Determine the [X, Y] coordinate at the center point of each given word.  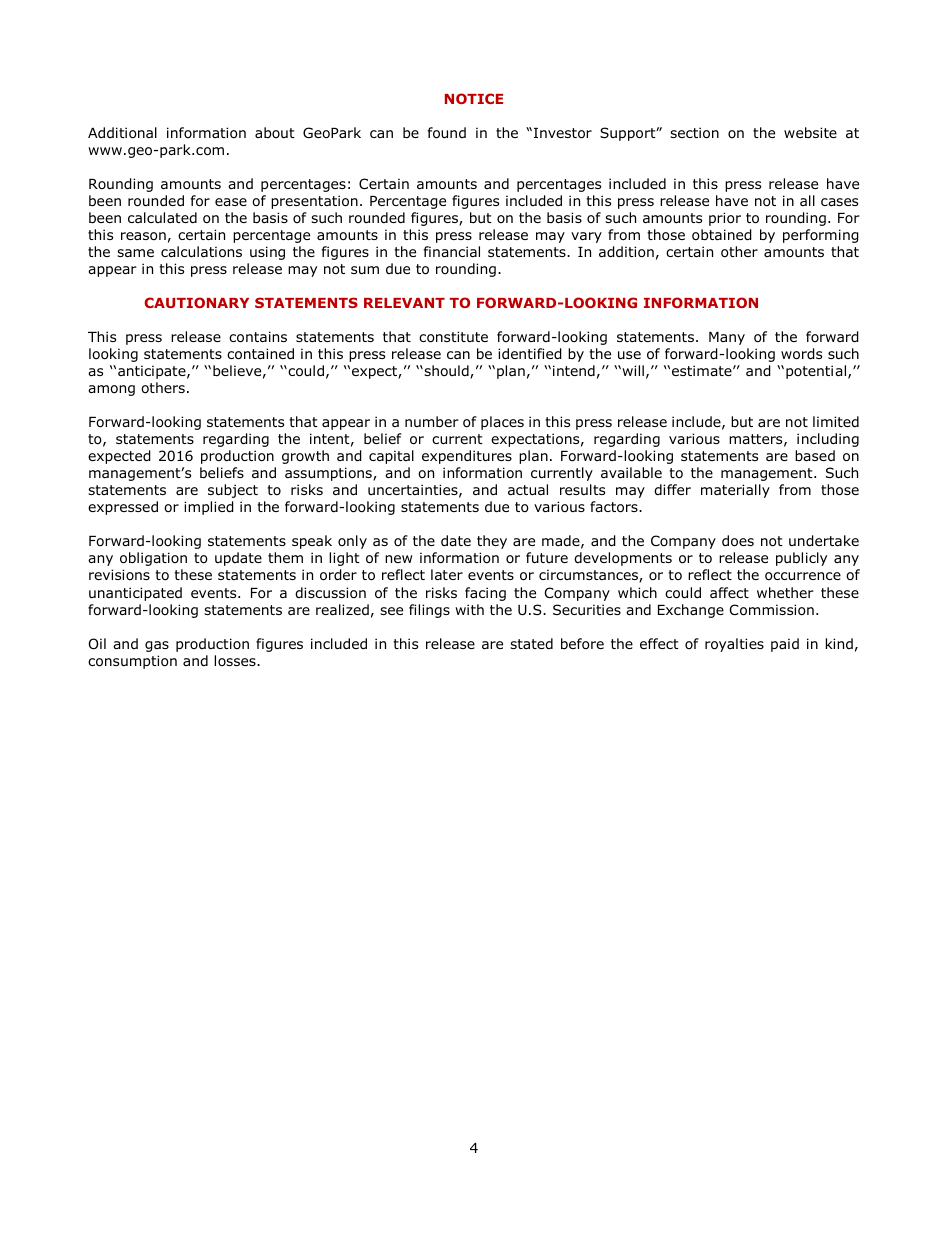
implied [209, 508]
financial [452, 251]
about [275, 132]
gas [157, 646]
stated [531, 643]
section [694, 133]
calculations [201, 252]
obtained [722, 235]
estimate [703, 370]
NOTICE [474, 98]
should [446, 372]
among [111, 390]
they [492, 542]
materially [735, 491]
